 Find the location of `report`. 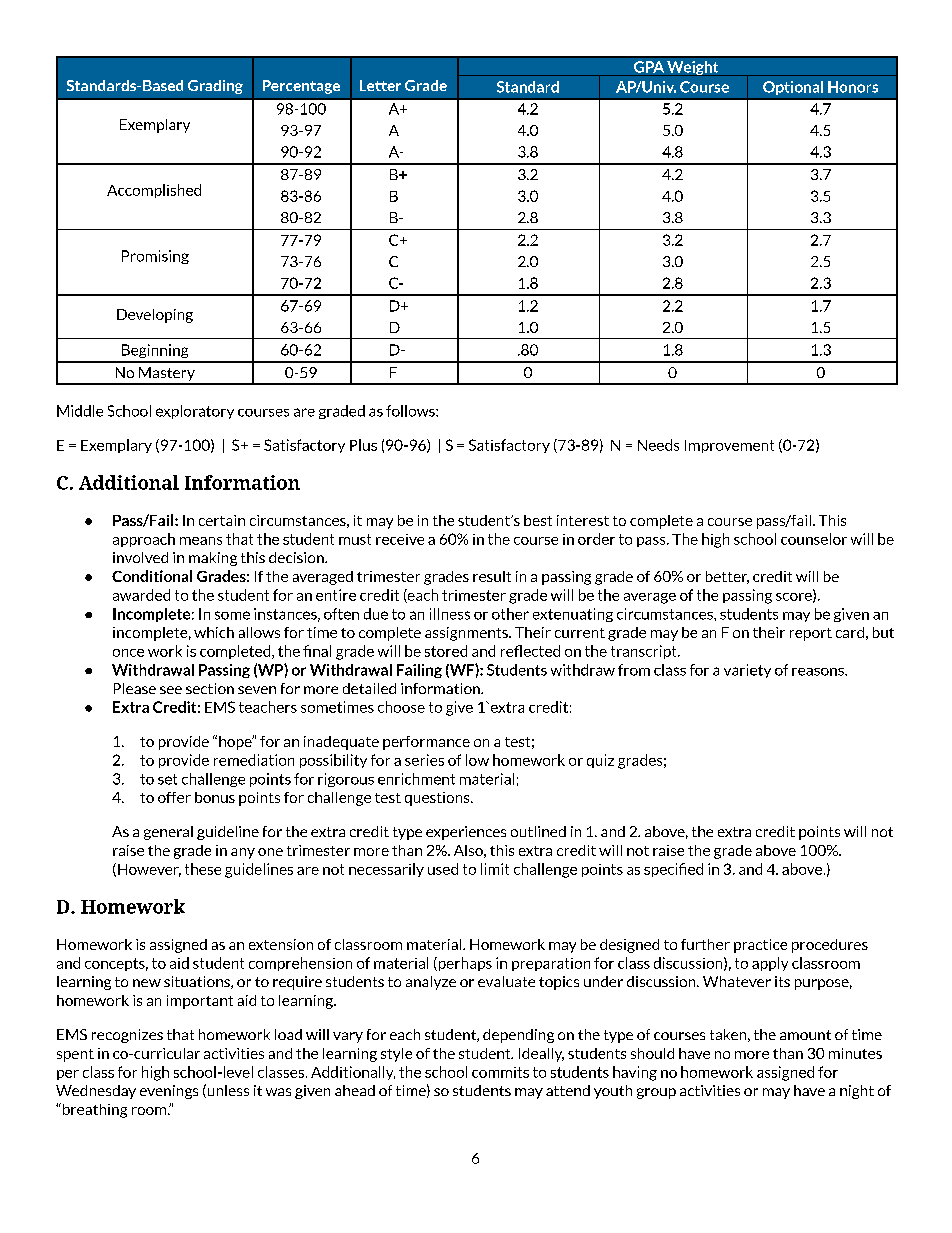

report is located at coordinates (811, 634).
